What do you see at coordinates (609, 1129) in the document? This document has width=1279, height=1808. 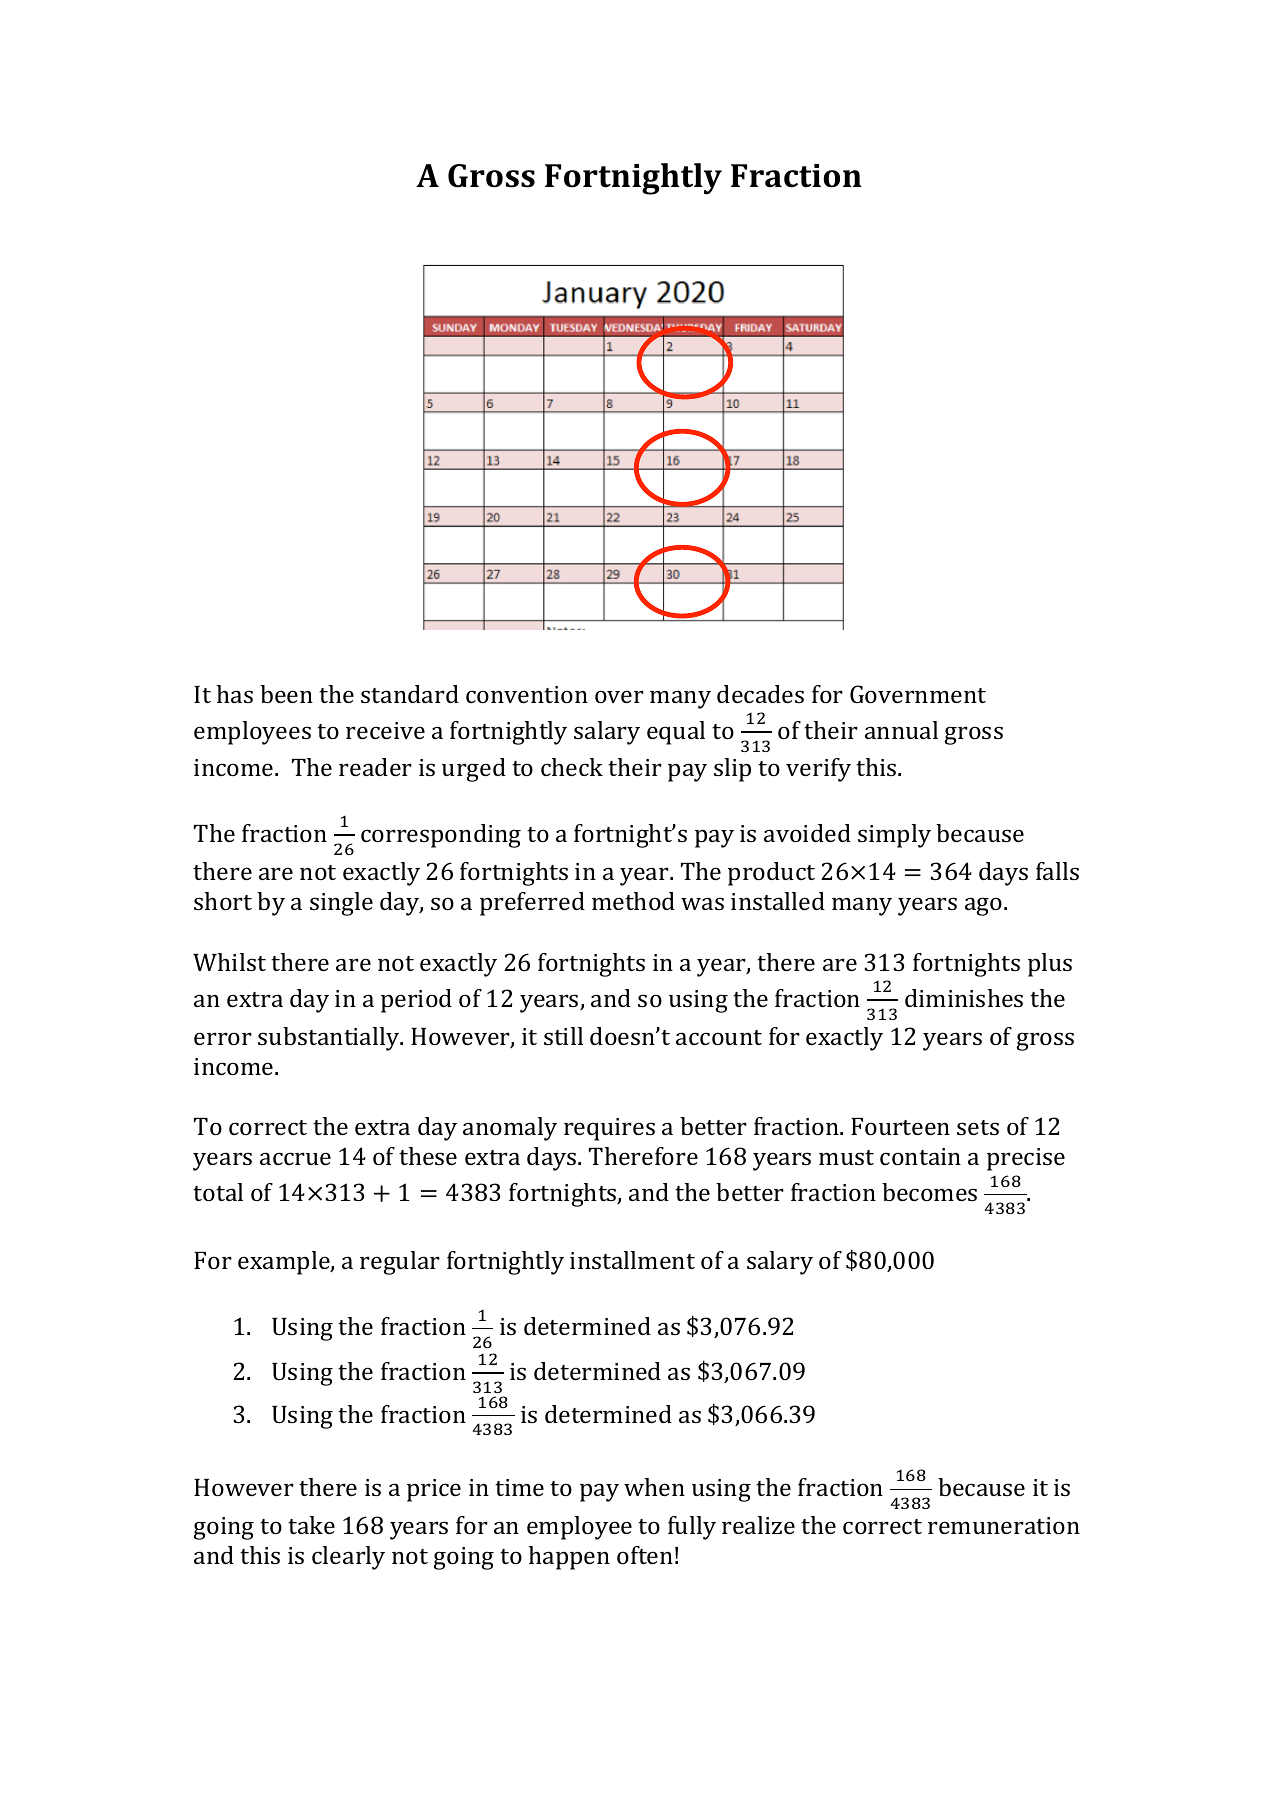 I see `requires` at bounding box center [609, 1129].
